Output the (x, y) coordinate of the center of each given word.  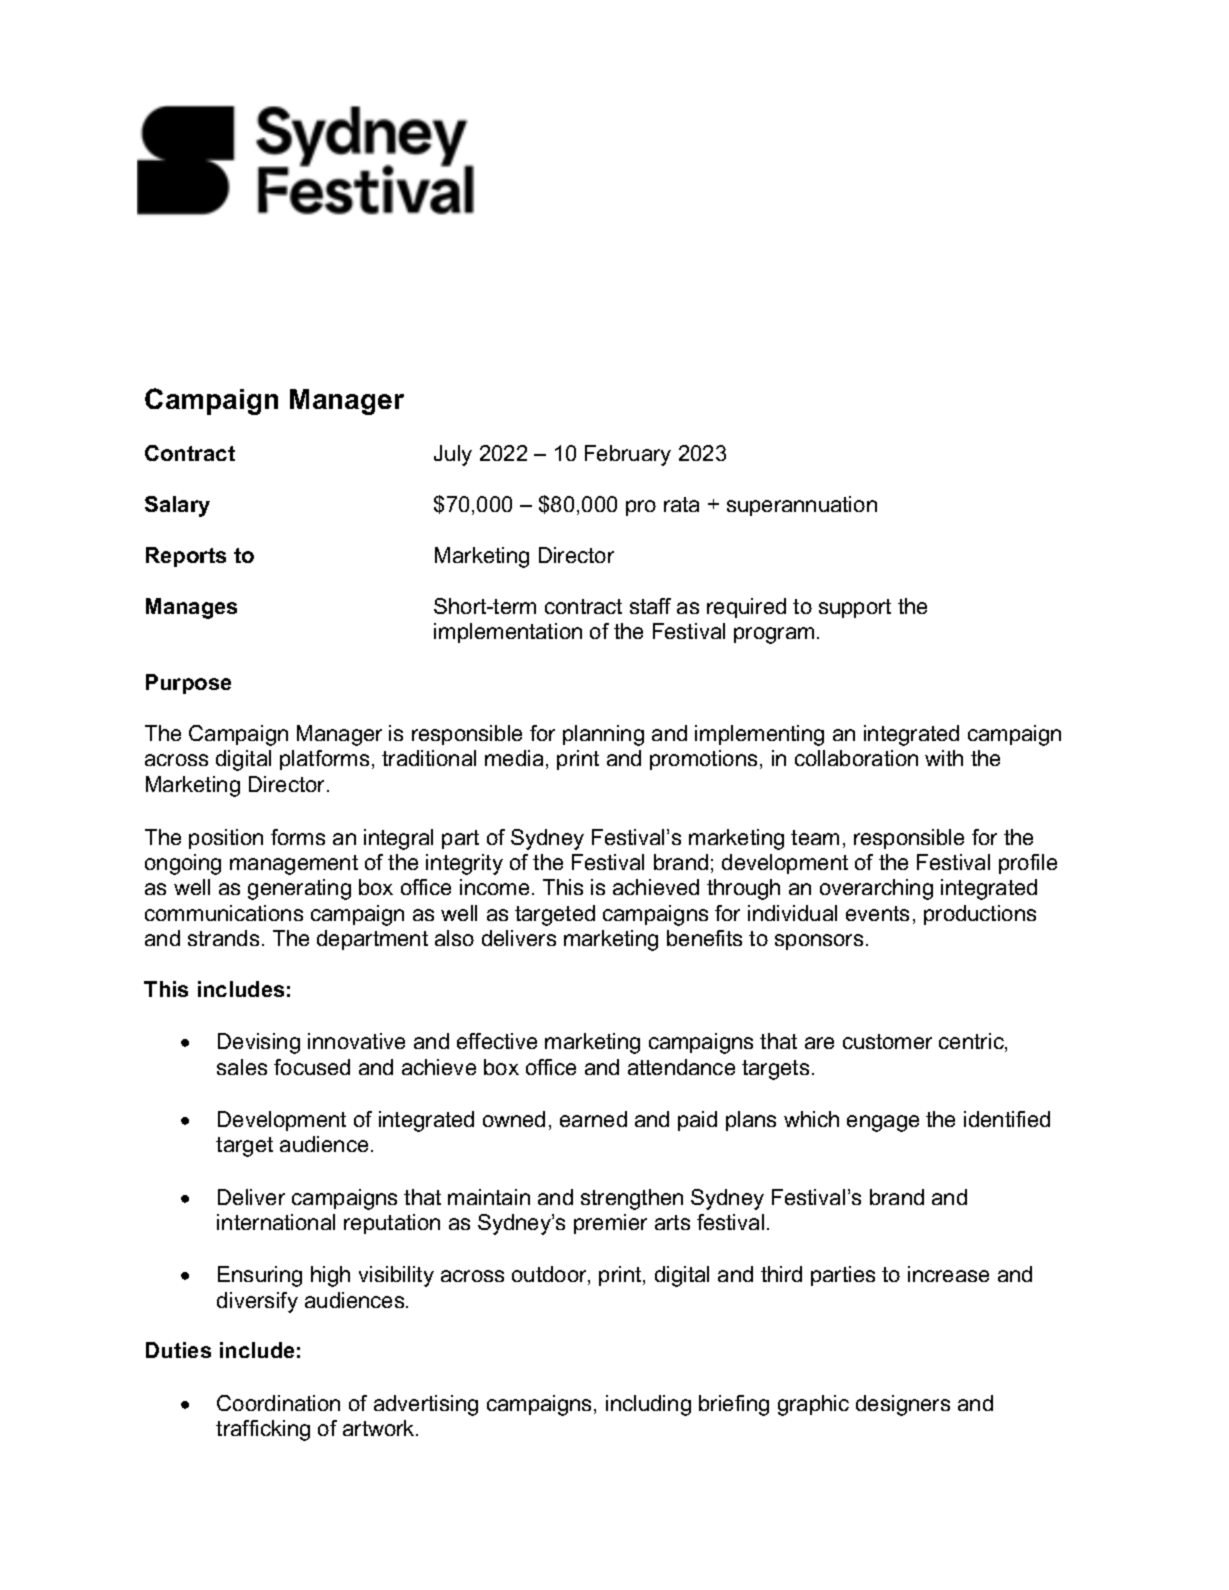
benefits (704, 938)
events (877, 913)
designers (903, 1405)
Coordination (278, 1403)
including (648, 1405)
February (628, 455)
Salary (177, 506)
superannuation (802, 506)
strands (223, 938)
